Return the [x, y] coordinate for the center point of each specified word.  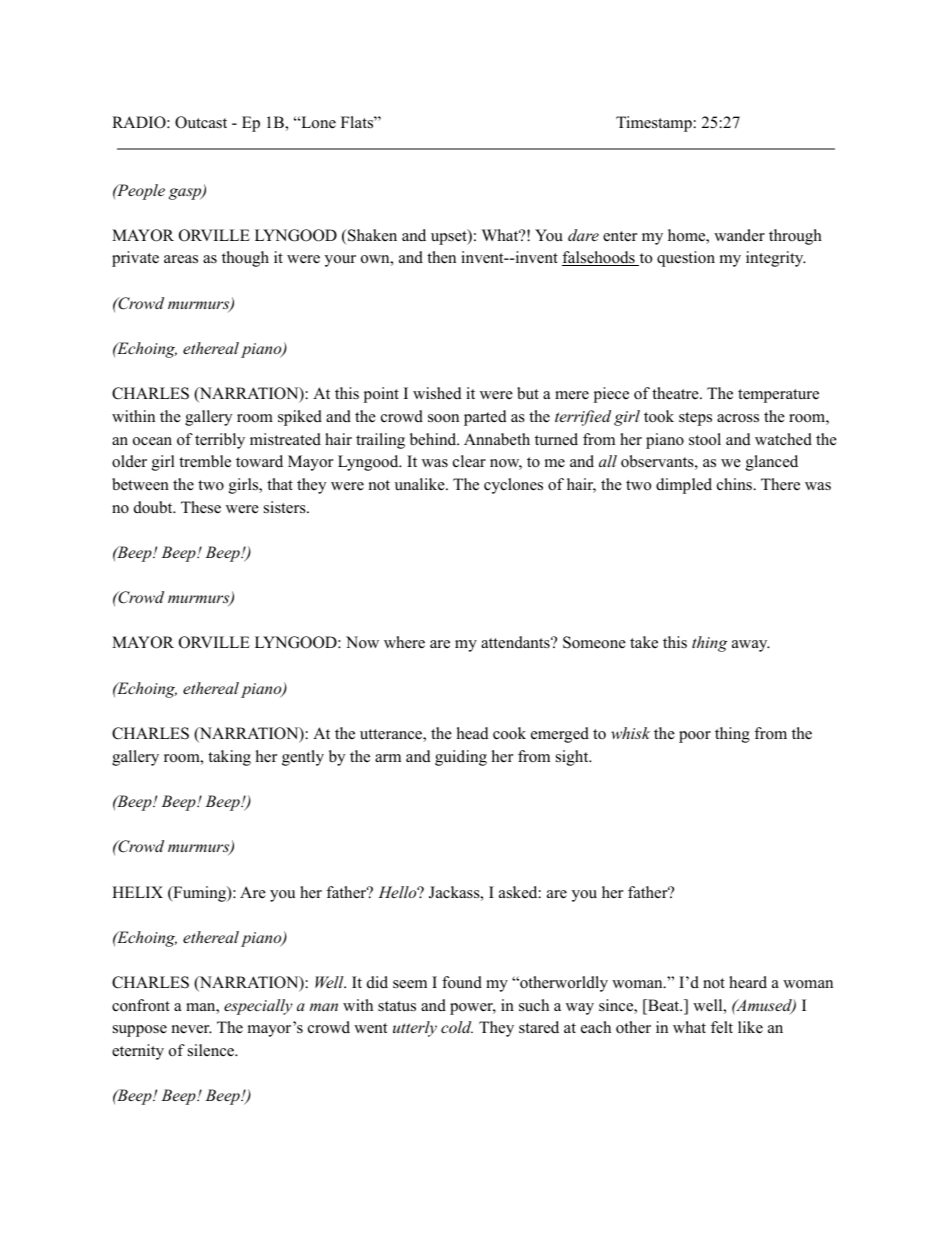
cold [457, 1027]
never [192, 1029]
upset [450, 237]
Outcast [201, 122]
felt [722, 1027]
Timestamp [654, 124]
